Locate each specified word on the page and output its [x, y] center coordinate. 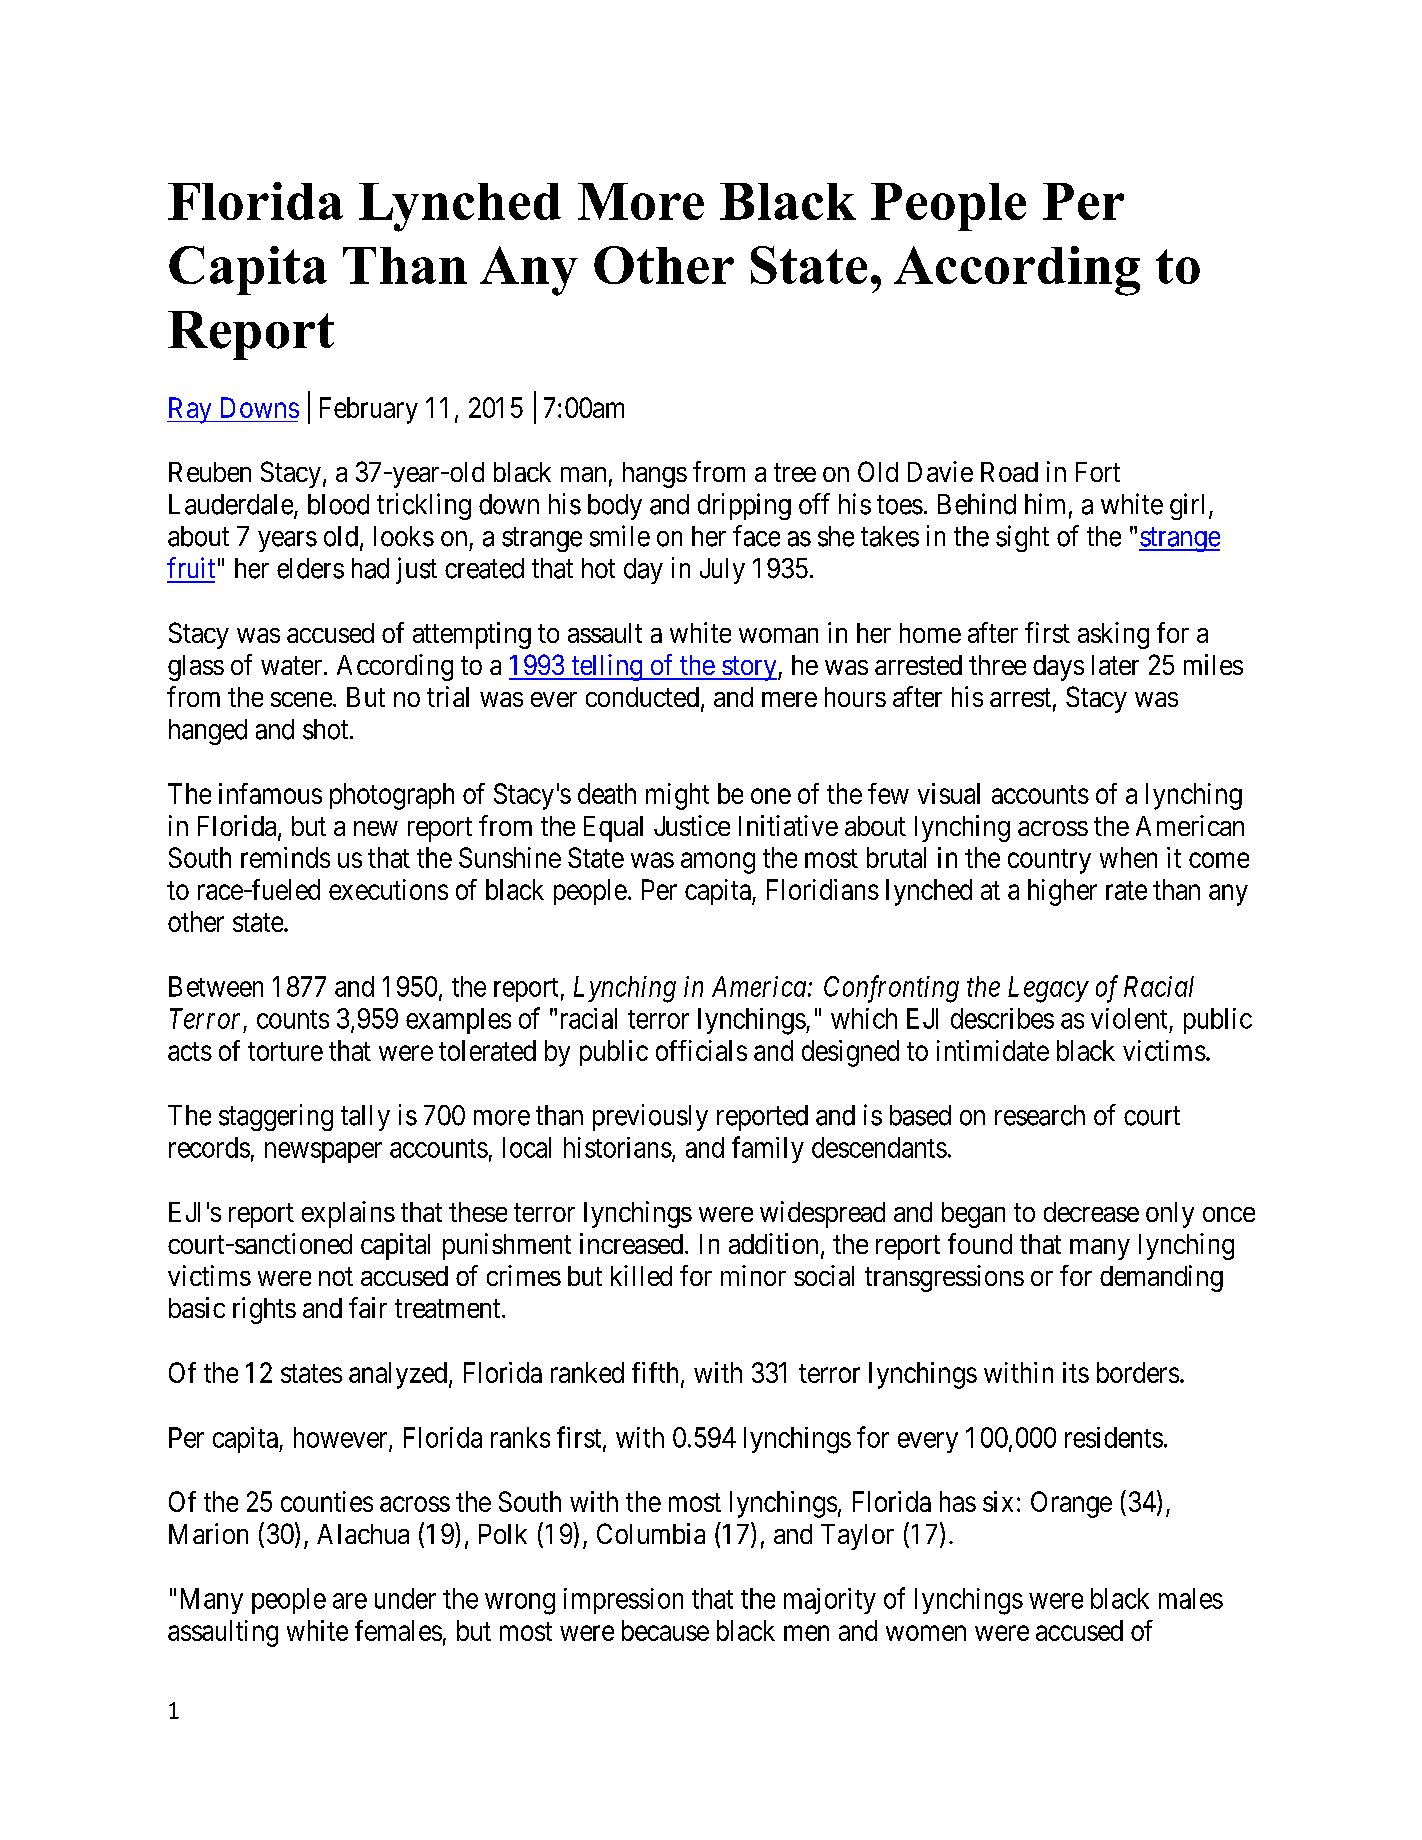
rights [264, 1310]
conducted [642, 697]
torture [285, 1051]
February [369, 410]
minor [753, 1275]
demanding [1161, 1278]
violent [1129, 1018]
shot [327, 729]
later [1115, 665]
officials [701, 1050]
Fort [1098, 472]
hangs [655, 475]
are [350, 1601]
